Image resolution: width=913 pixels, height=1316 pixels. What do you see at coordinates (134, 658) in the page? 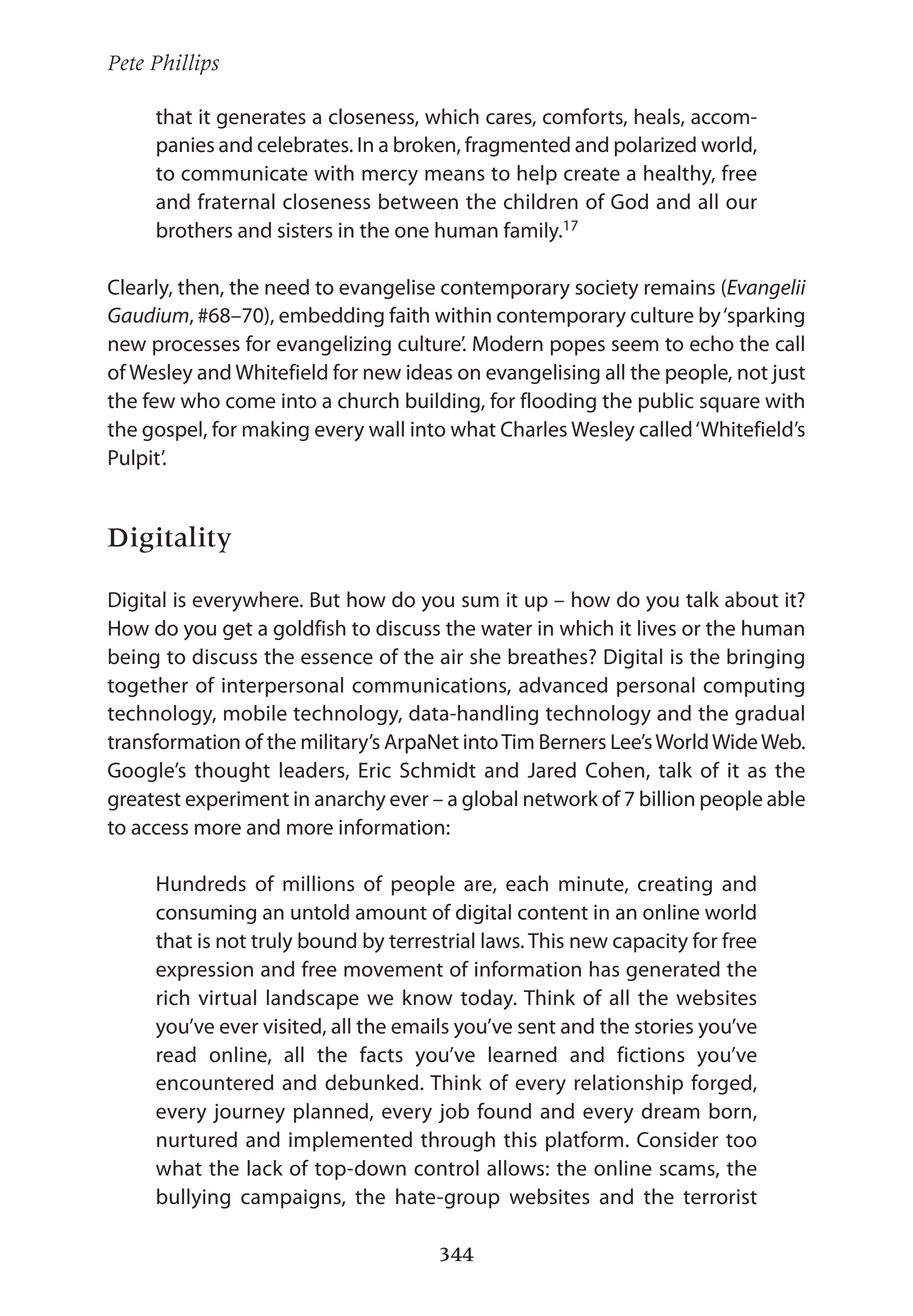
I see `being` at bounding box center [134, 658].
